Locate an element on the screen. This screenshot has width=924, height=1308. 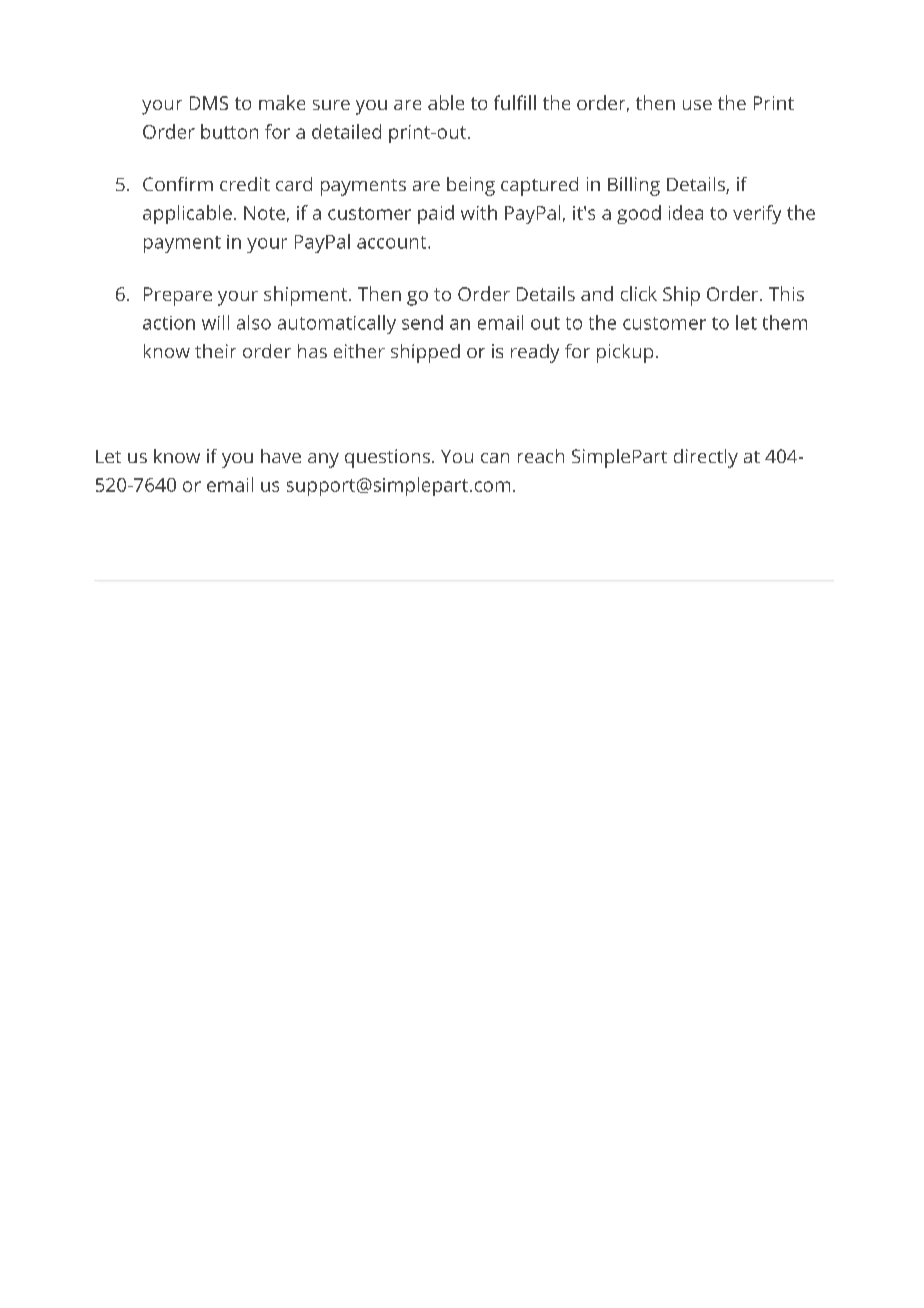
credit is located at coordinates (245, 184).
